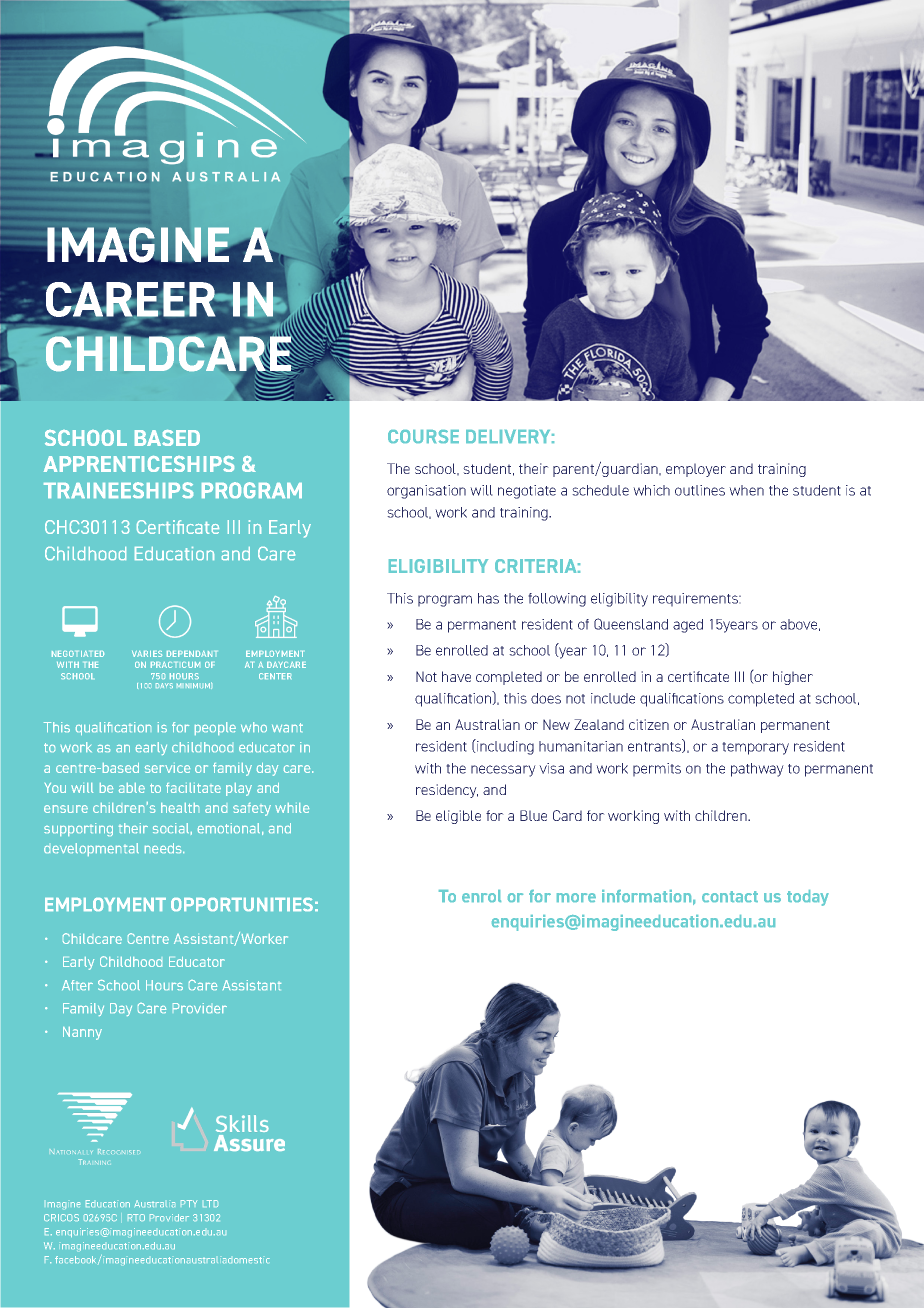 This image has width=924, height=1308. Describe the element at coordinates (136, 1217) in the image. I see `RTO` at that location.
